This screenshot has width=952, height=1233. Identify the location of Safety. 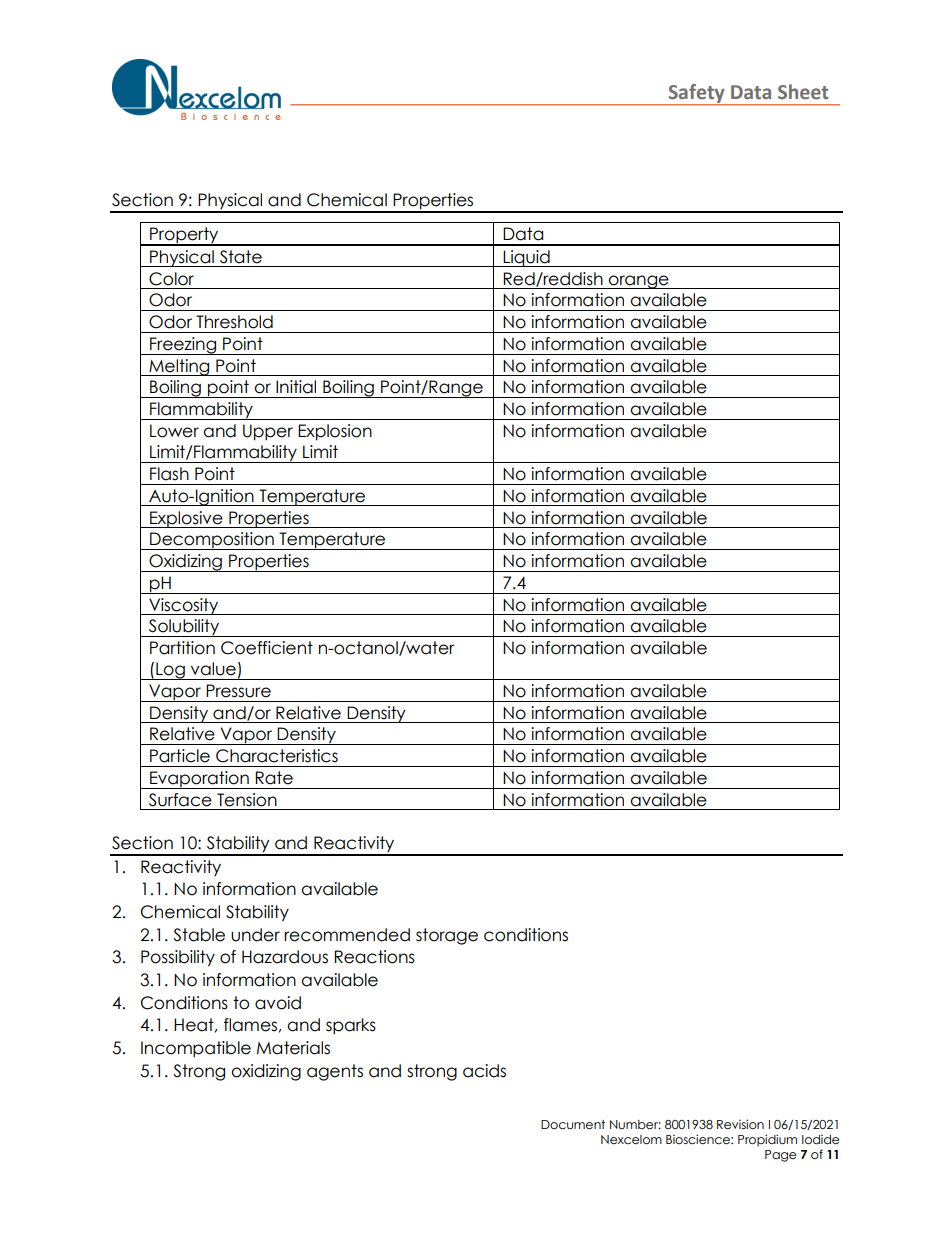
(696, 94).
